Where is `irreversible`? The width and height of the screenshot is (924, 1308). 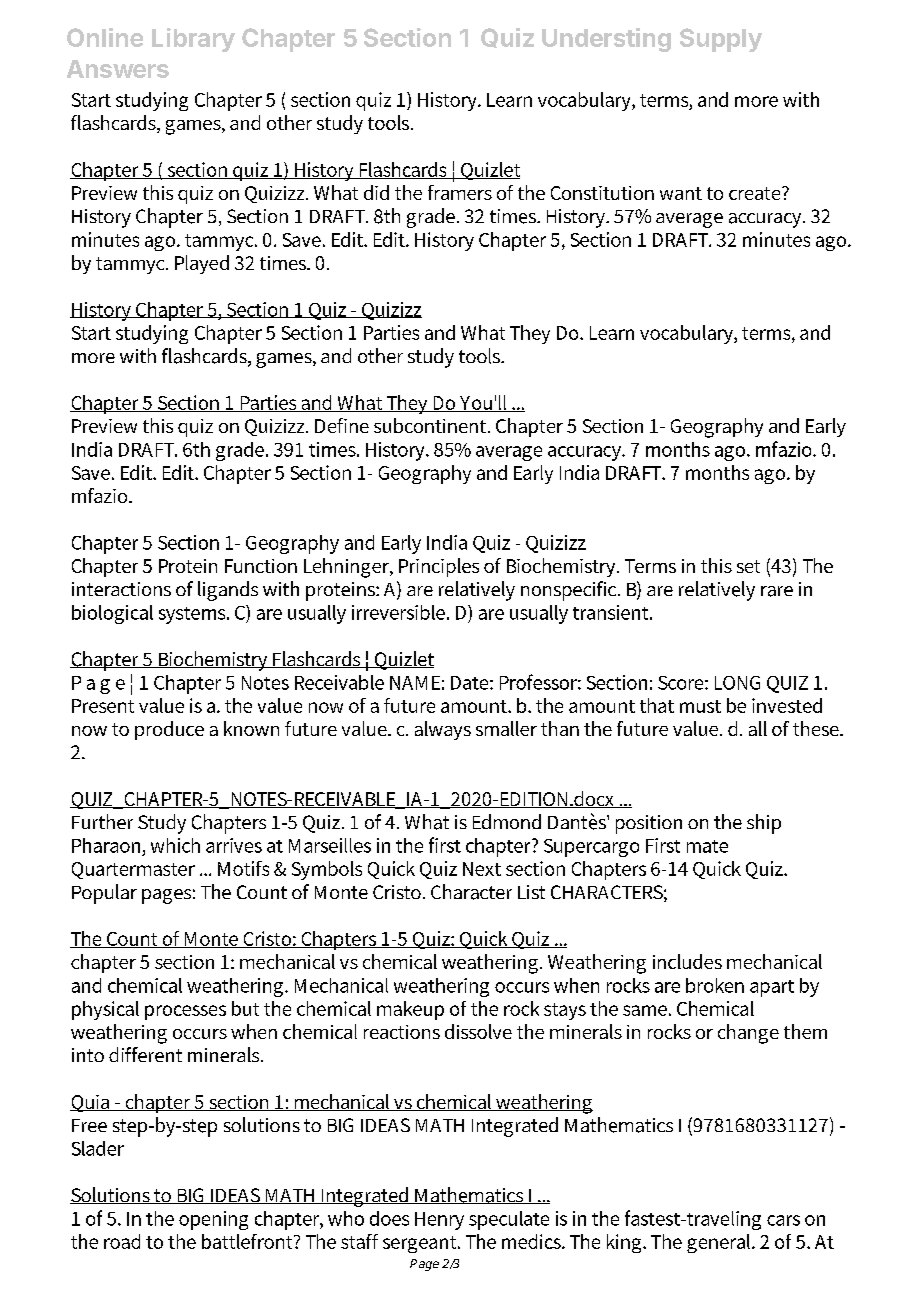 irreversible is located at coordinates (400, 612).
